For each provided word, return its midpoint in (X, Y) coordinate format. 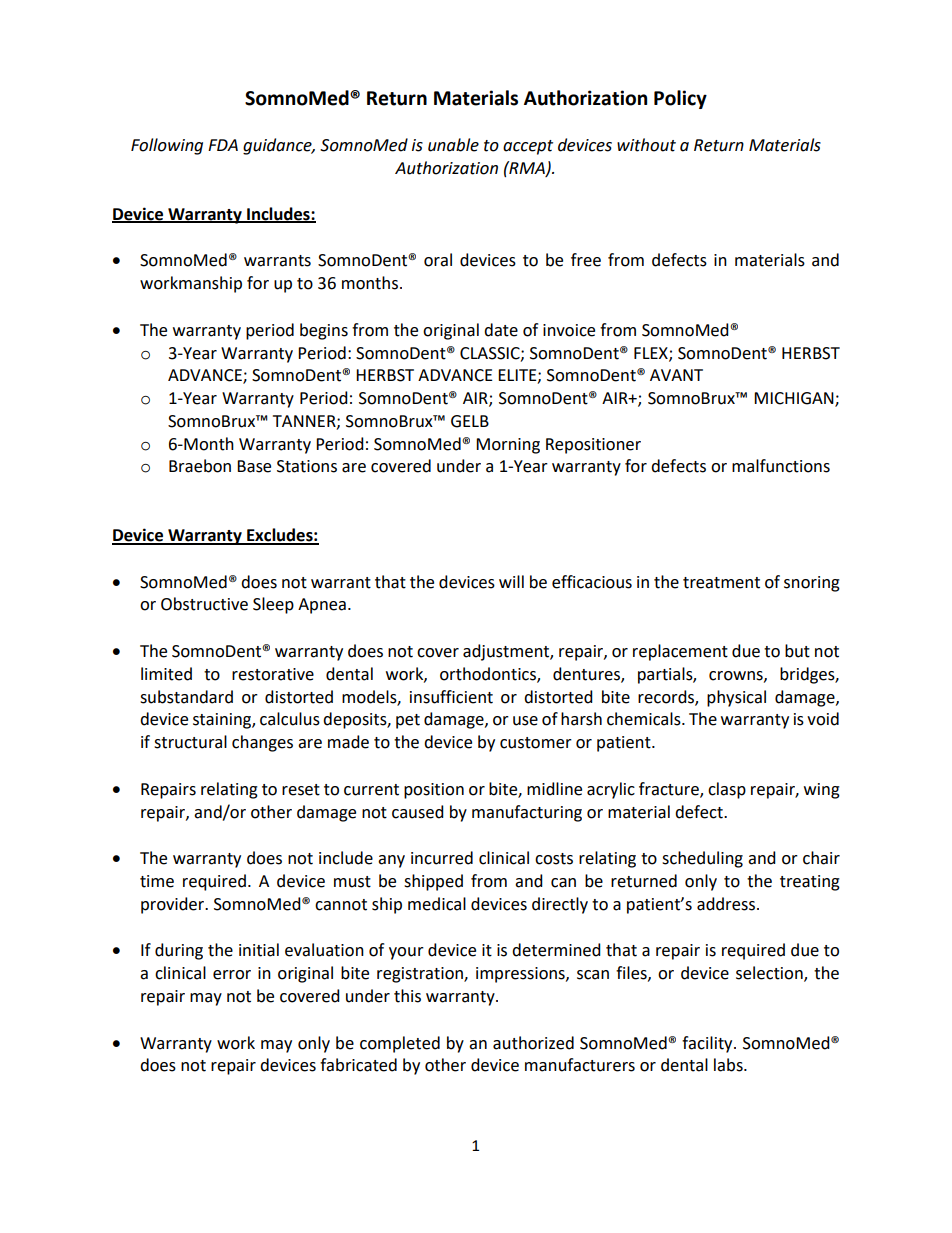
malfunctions (781, 466)
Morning (508, 446)
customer (536, 743)
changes (262, 743)
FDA (223, 145)
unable (453, 145)
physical (736, 698)
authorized (533, 1043)
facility (708, 1044)
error (232, 975)
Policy (680, 99)
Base (254, 466)
